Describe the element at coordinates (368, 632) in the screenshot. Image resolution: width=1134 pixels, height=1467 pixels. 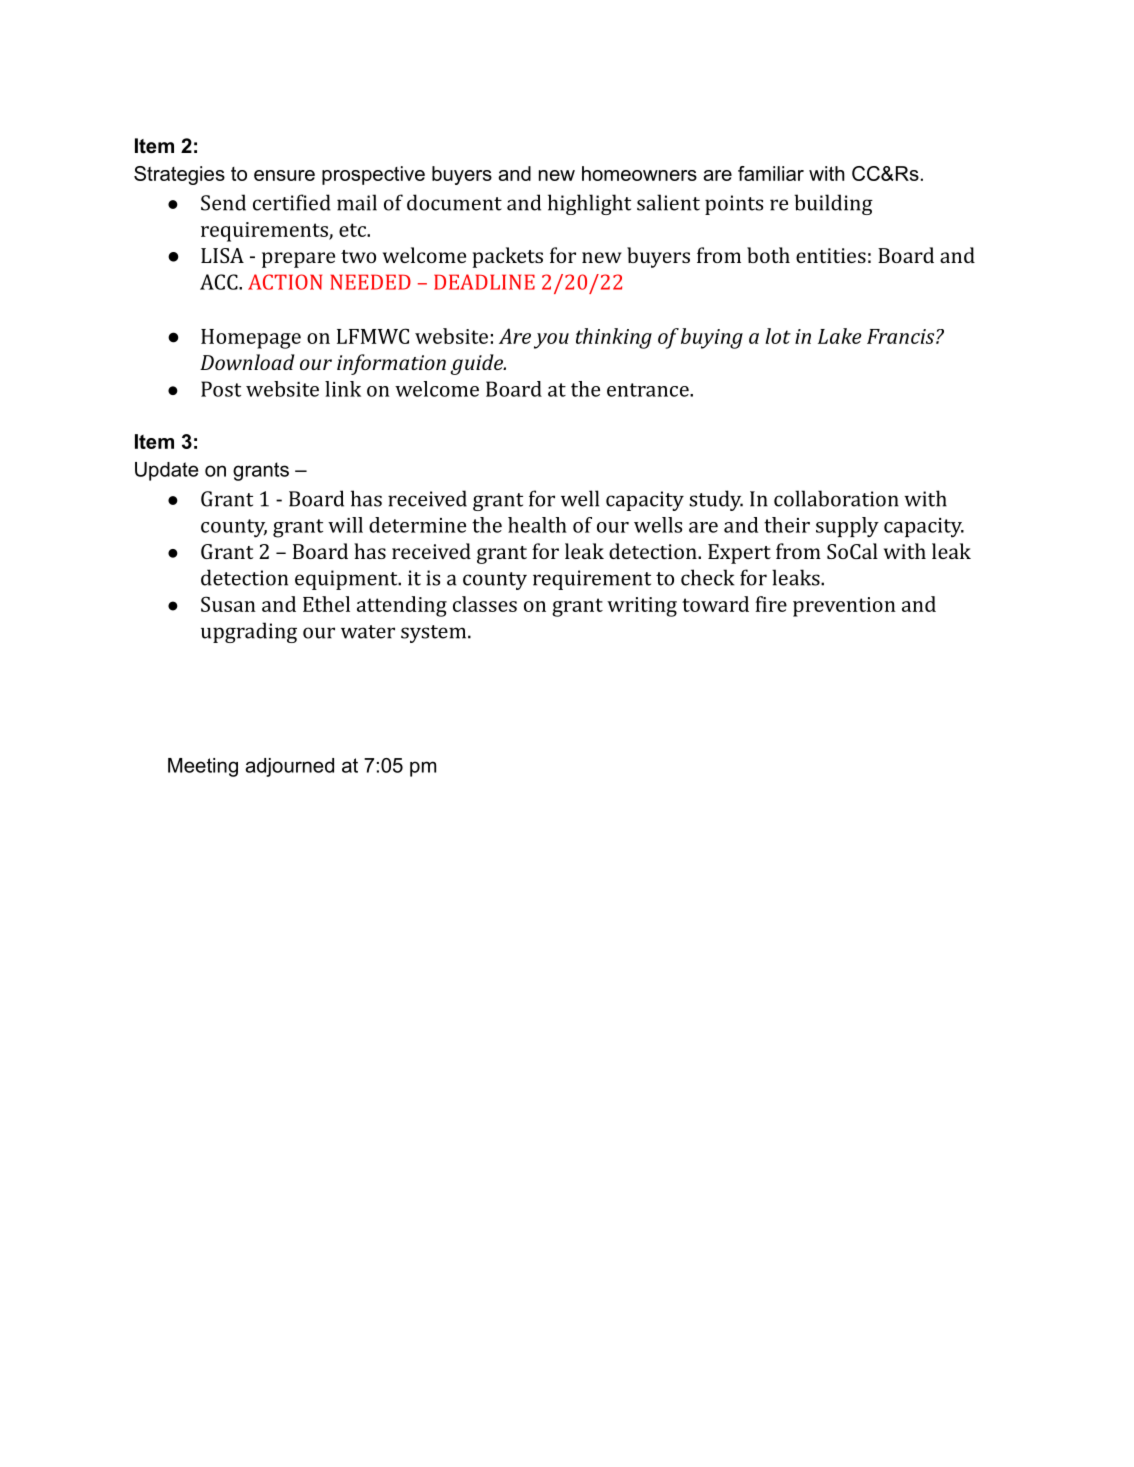
I see `water` at that location.
